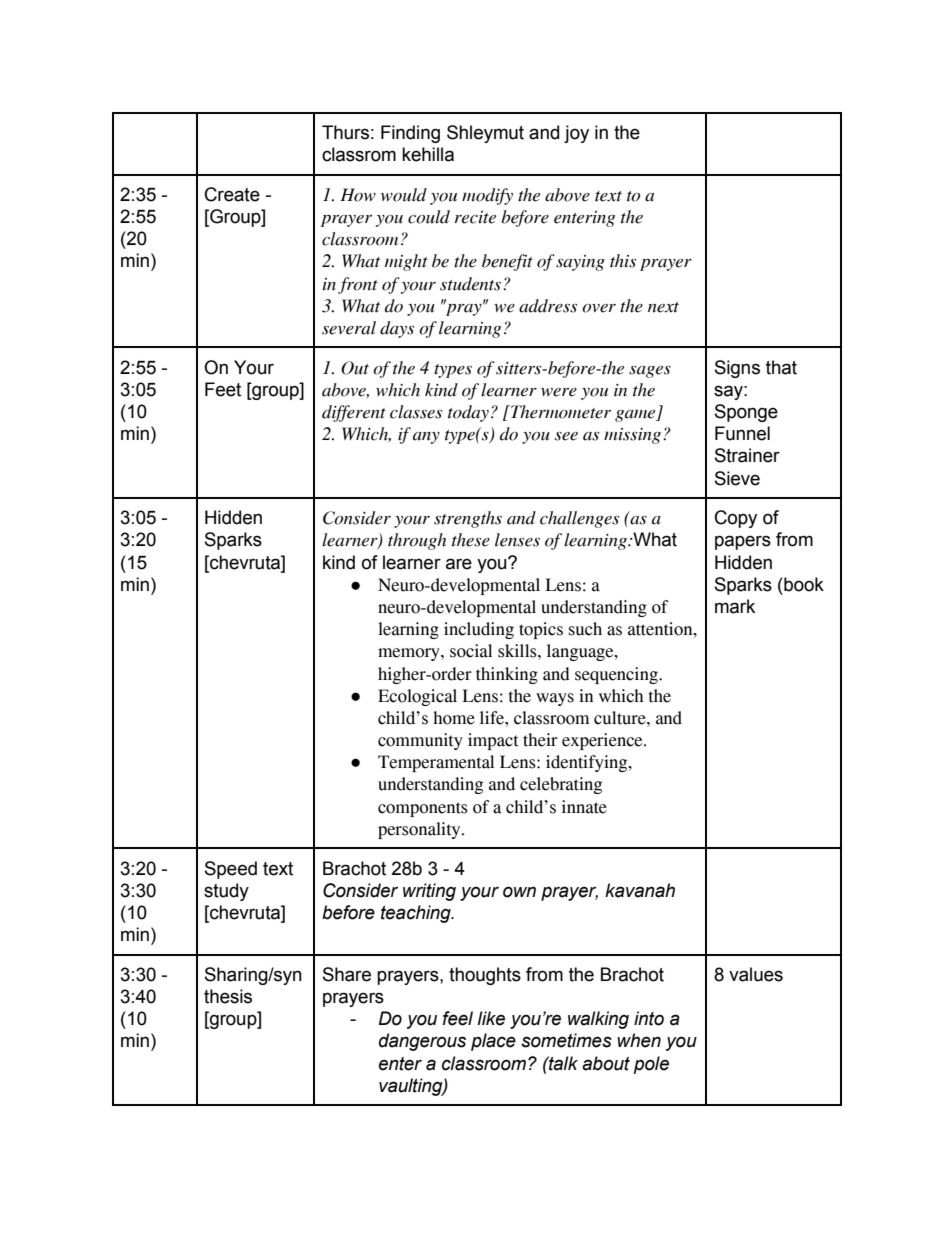 The height and width of the image is (1233, 952). I want to click on modify, so click(487, 196).
